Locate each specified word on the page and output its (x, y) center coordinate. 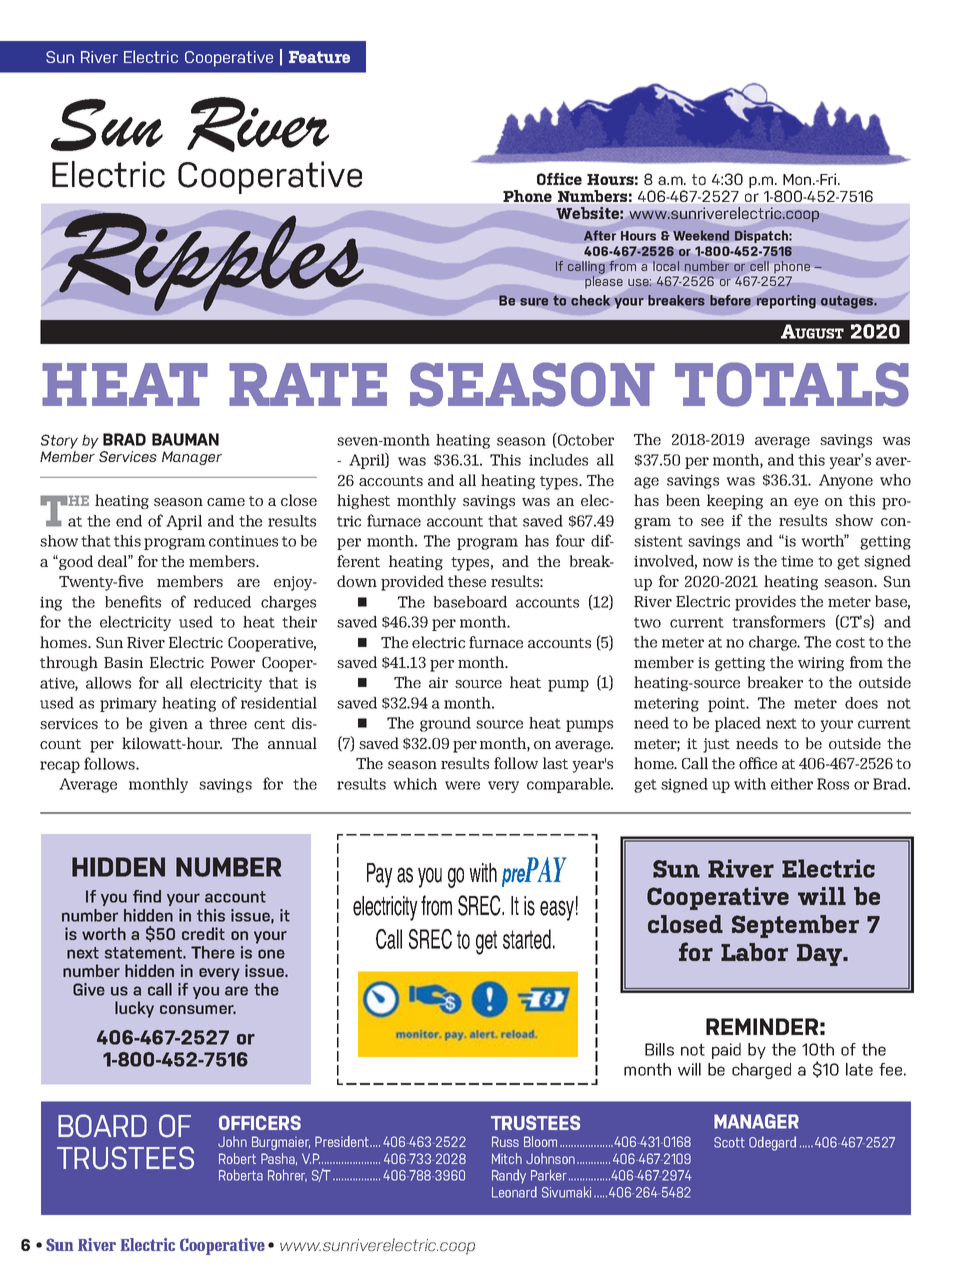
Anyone (846, 481)
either (792, 784)
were (462, 785)
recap (60, 767)
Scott (729, 1142)
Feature (319, 57)
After (600, 235)
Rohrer (287, 1175)
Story (59, 441)
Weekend (701, 235)
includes (558, 460)
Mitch (507, 1158)
